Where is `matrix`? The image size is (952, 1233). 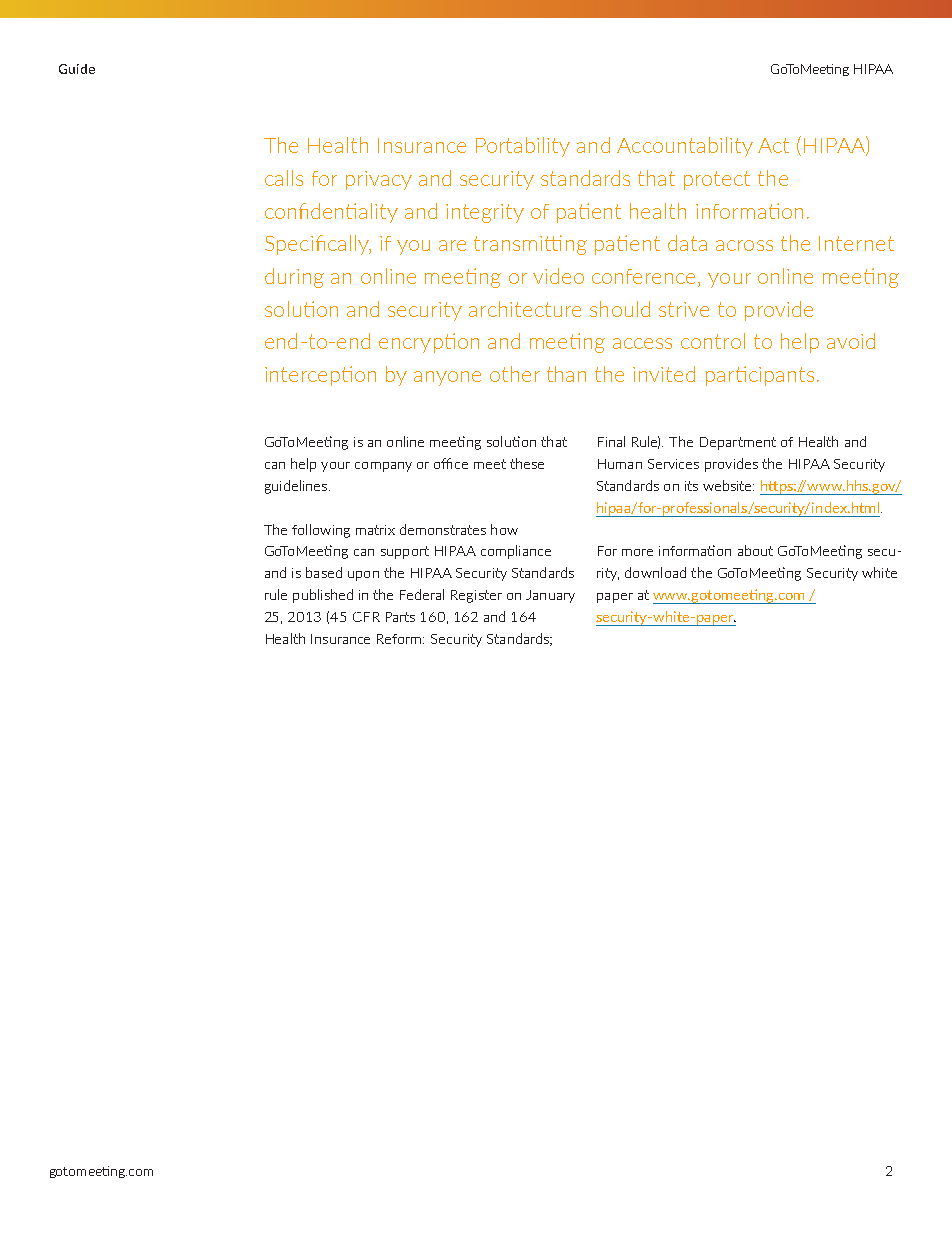
matrix is located at coordinates (375, 530).
